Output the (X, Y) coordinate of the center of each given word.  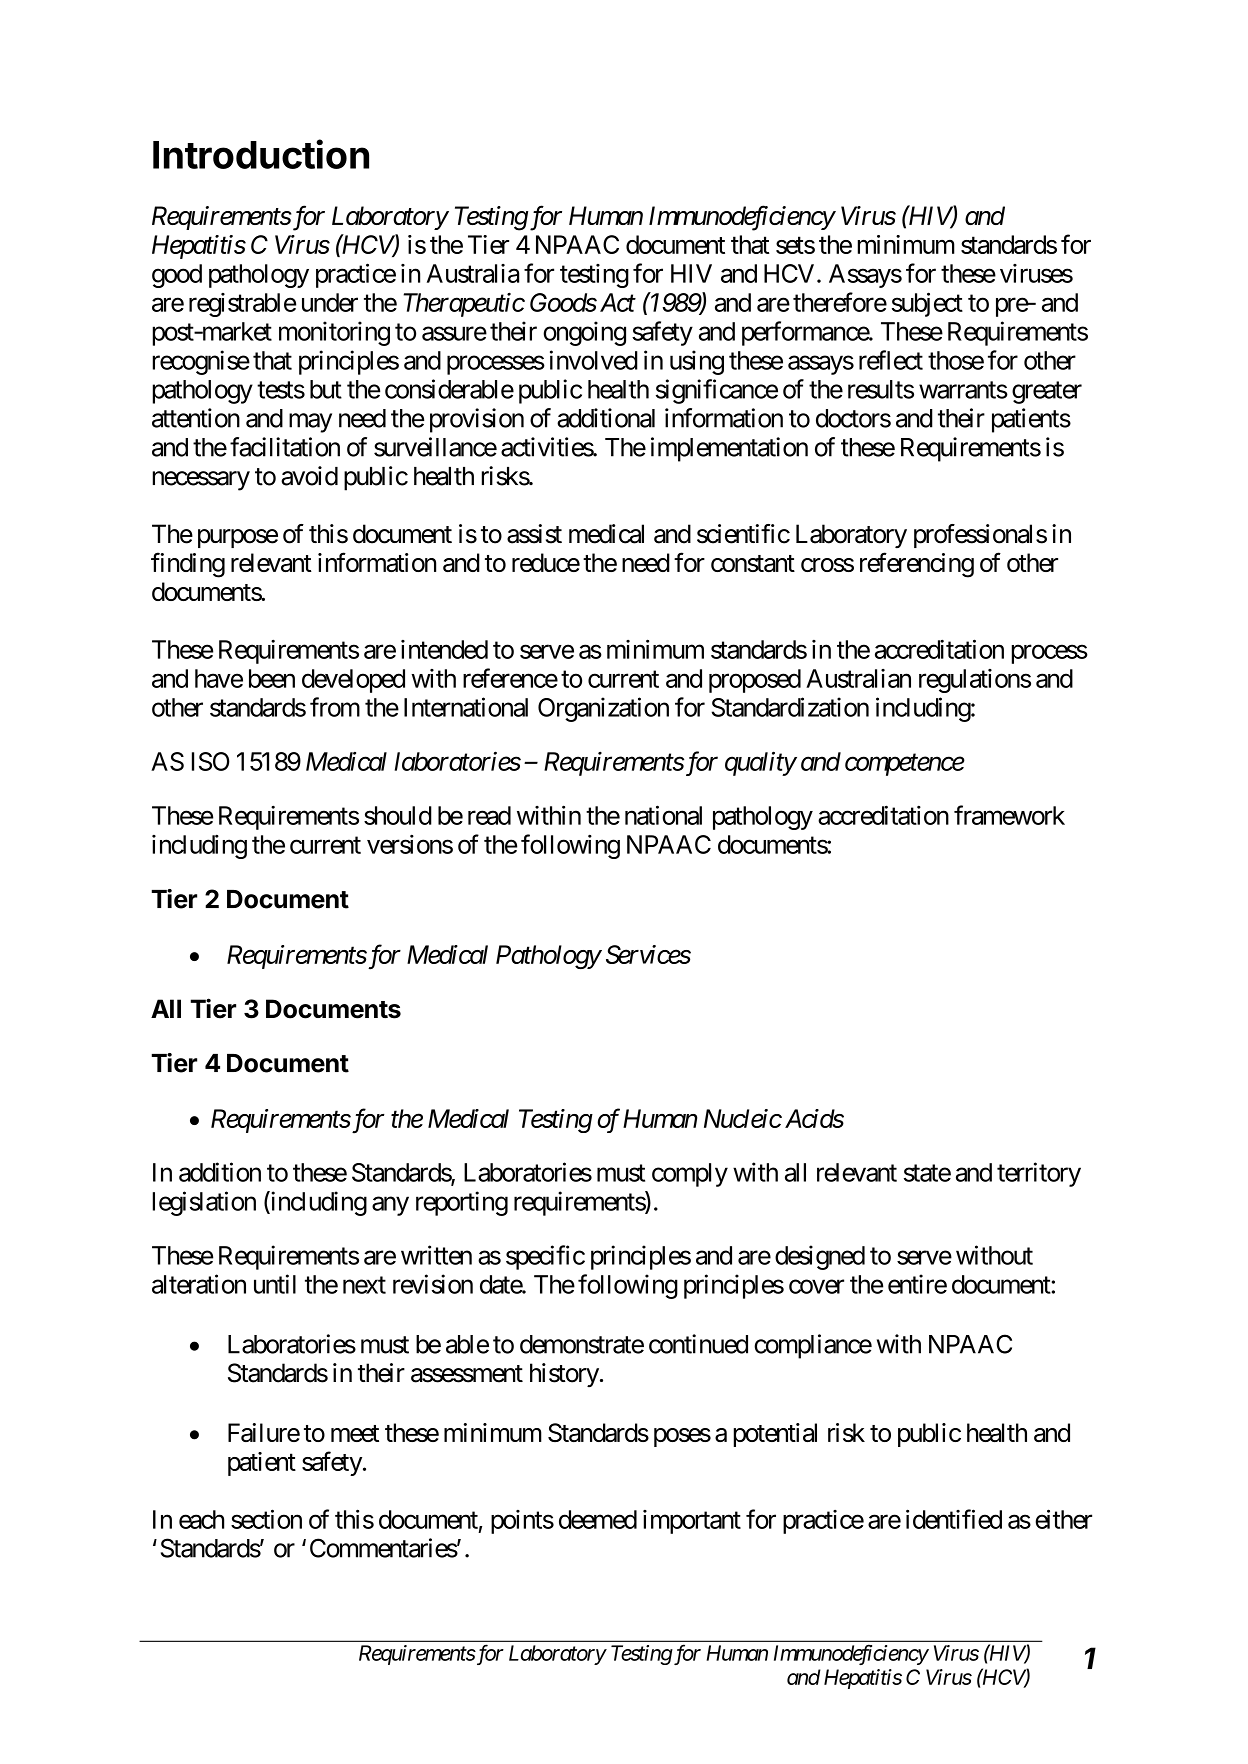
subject (927, 304)
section (266, 1519)
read (489, 815)
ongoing (584, 333)
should (398, 815)
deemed (598, 1519)
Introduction (261, 154)
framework (1009, 815)
